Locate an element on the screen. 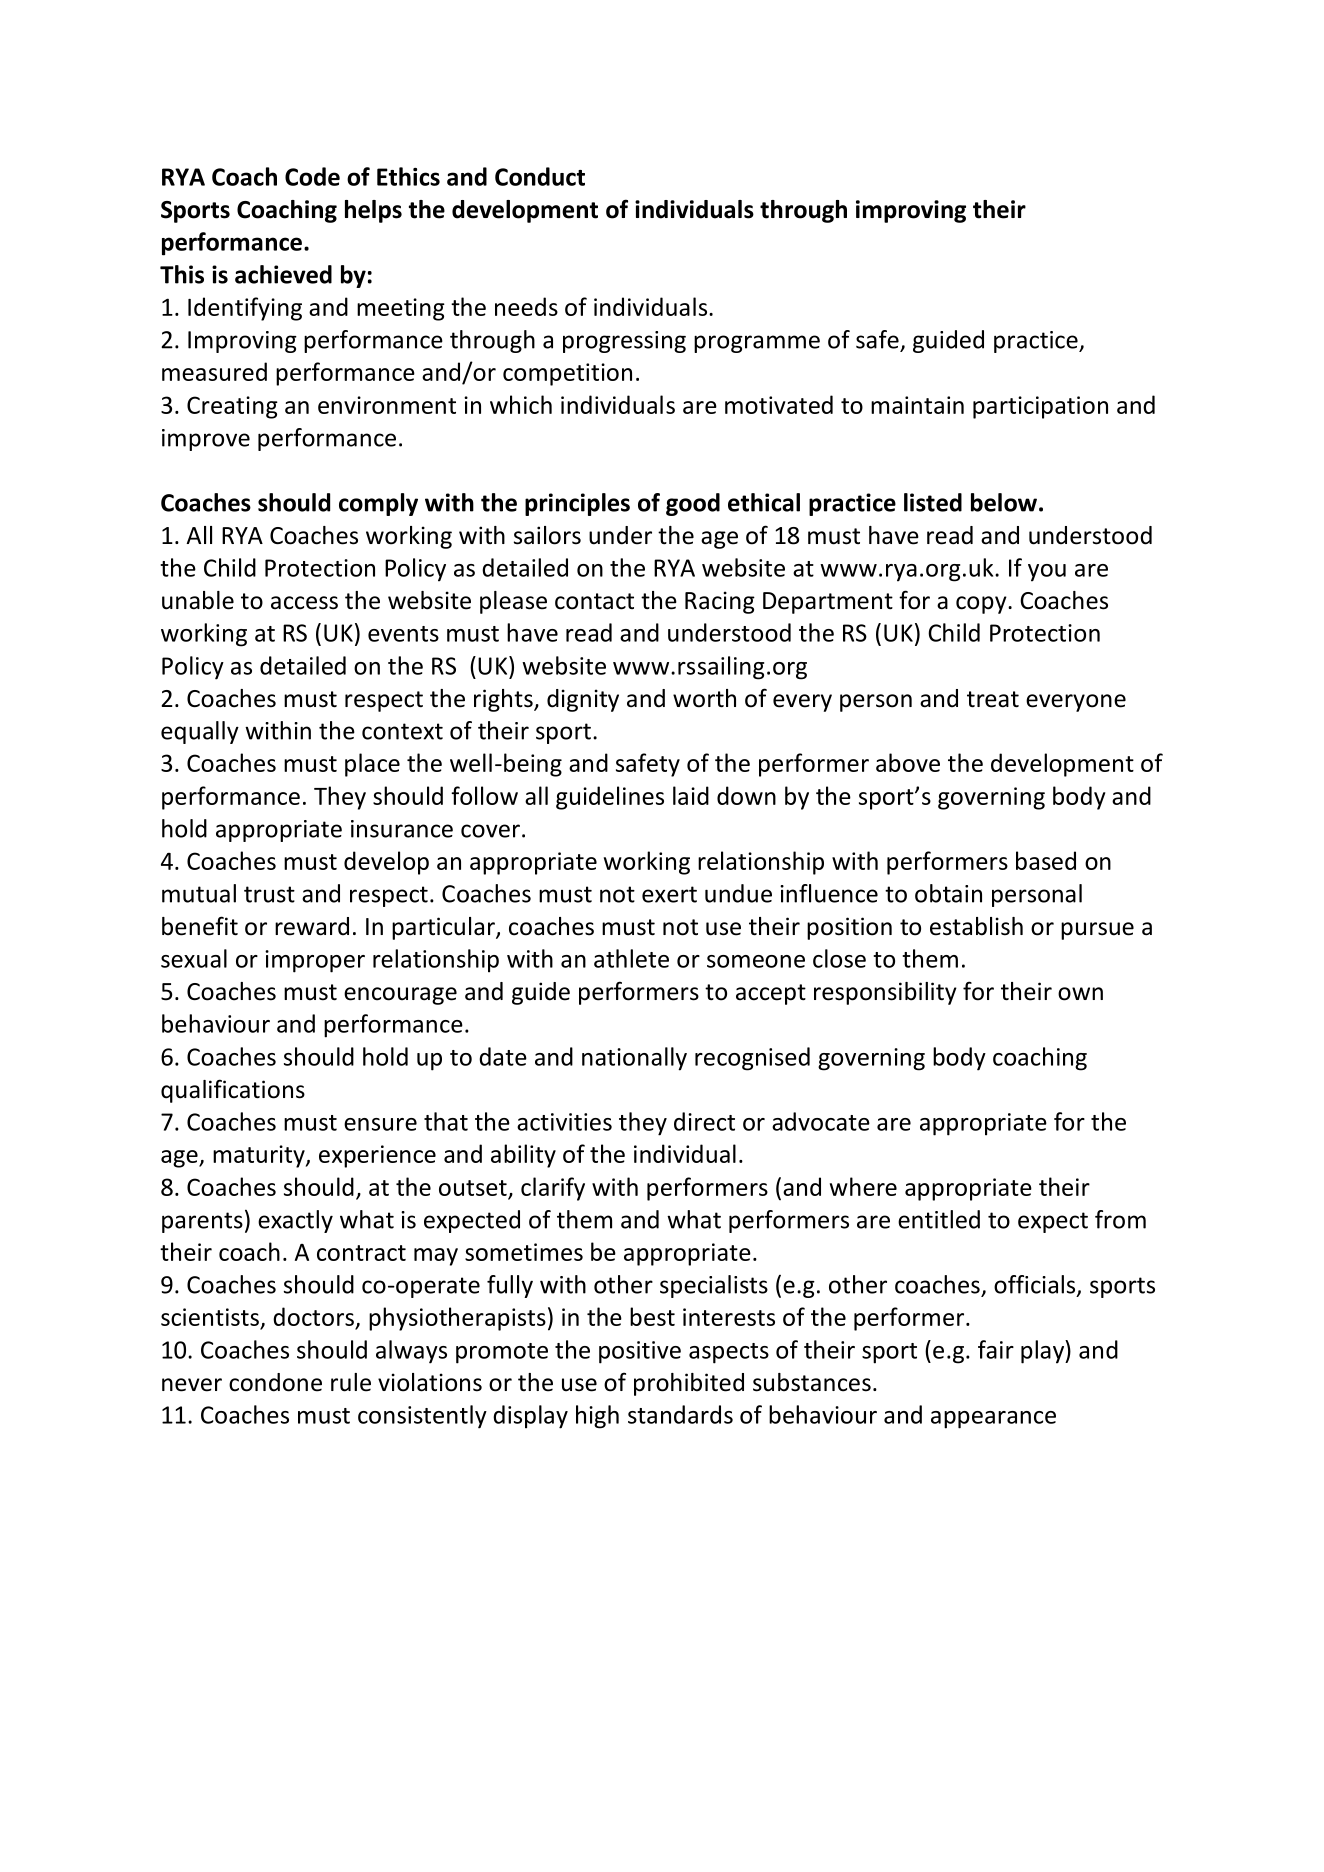  Code is located at coordinates (312, 176).
